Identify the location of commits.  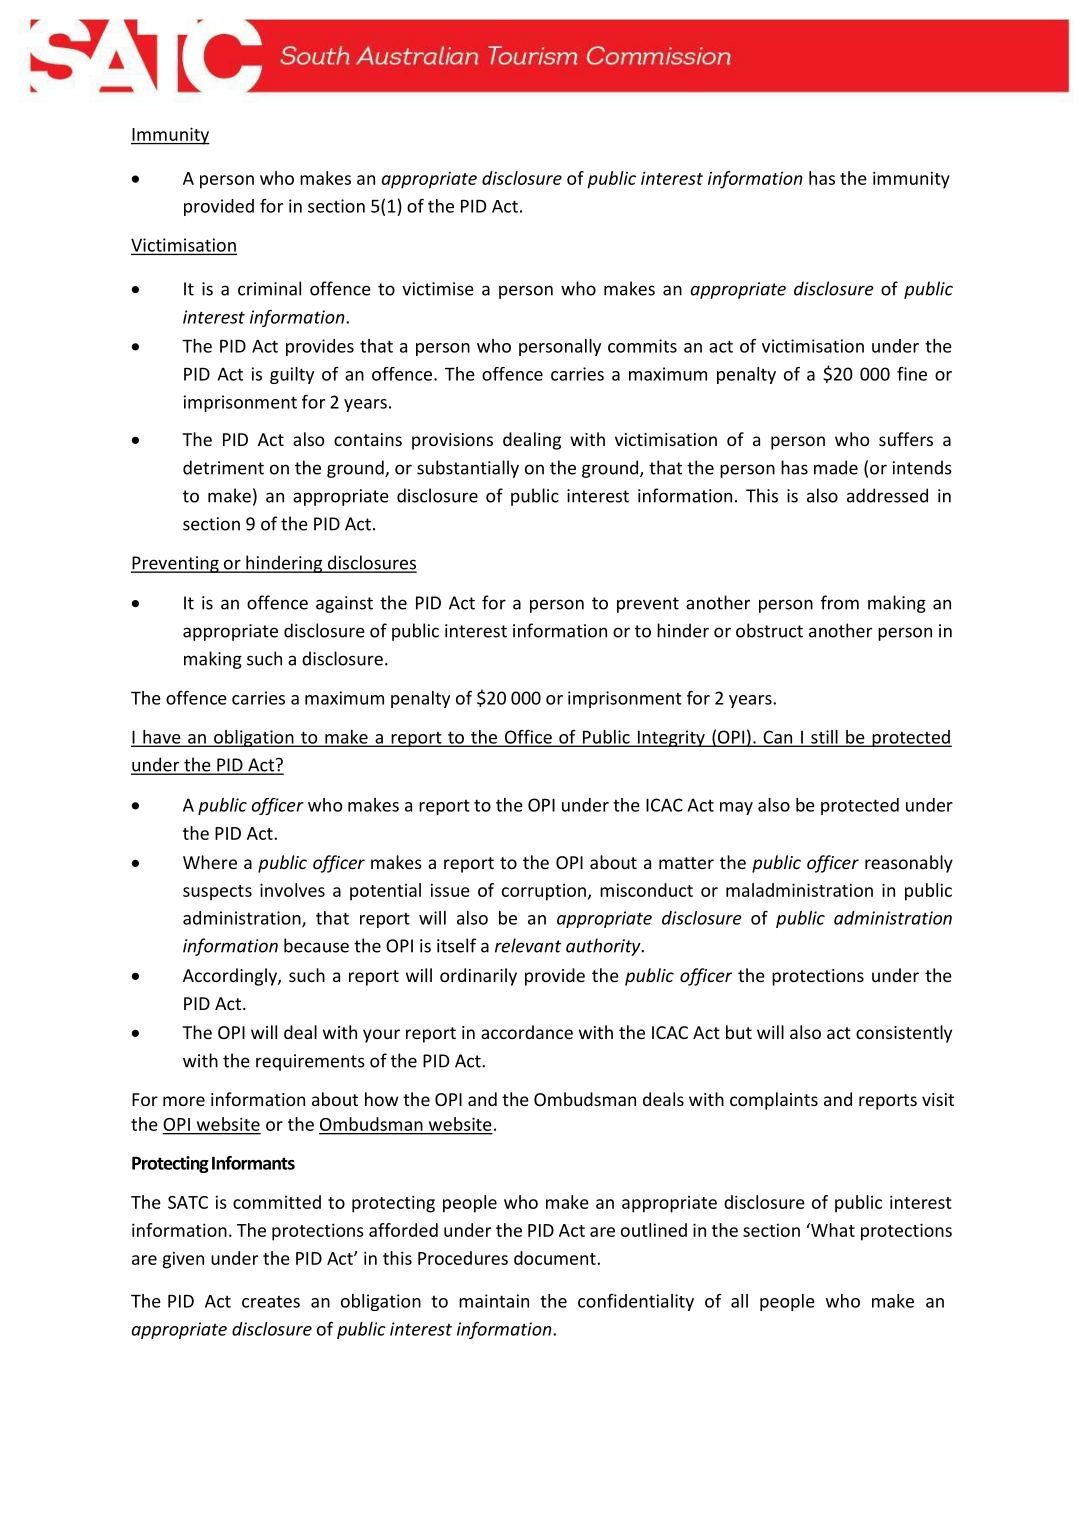
(642, 346).
